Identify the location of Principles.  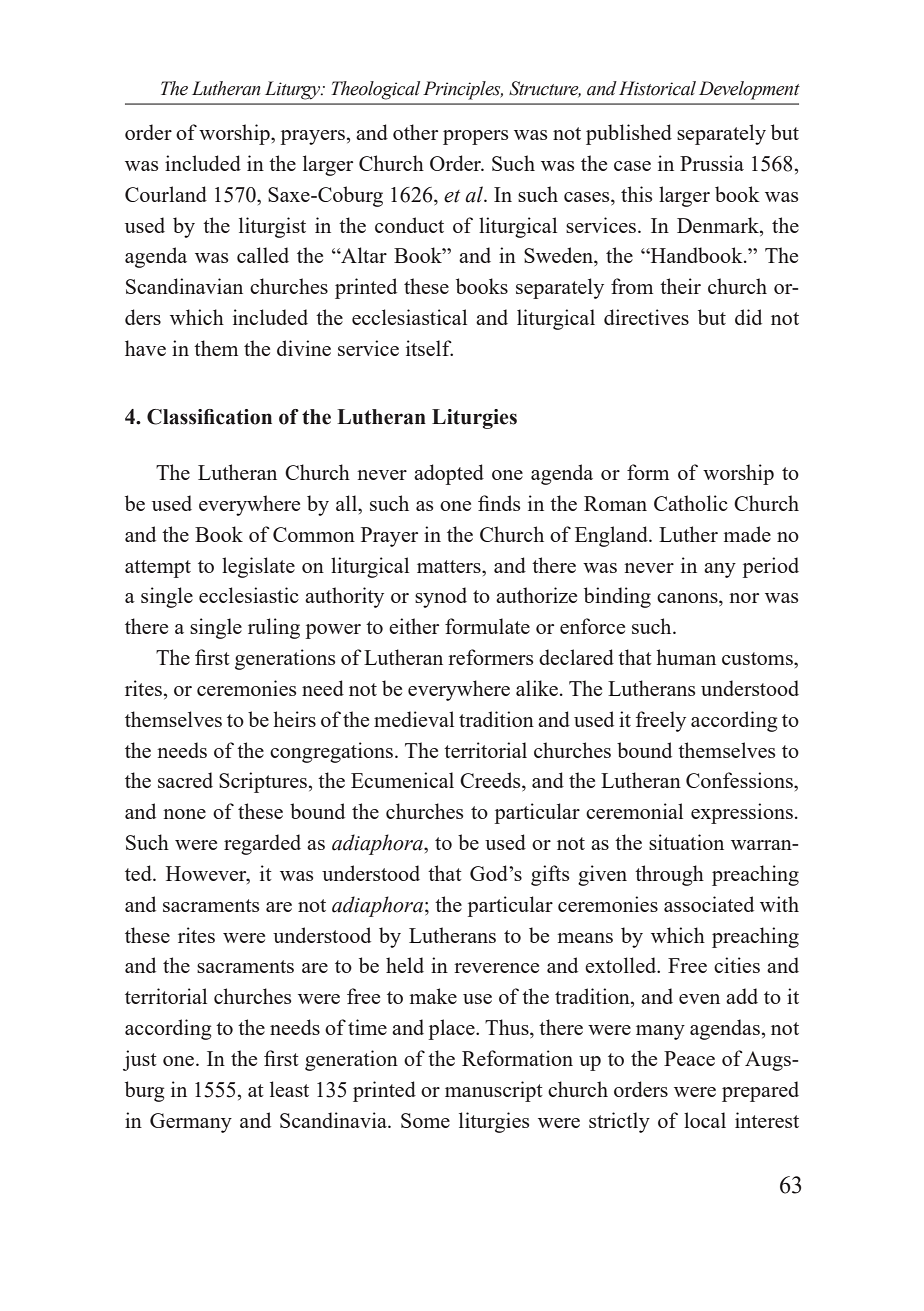
(463, 90).
